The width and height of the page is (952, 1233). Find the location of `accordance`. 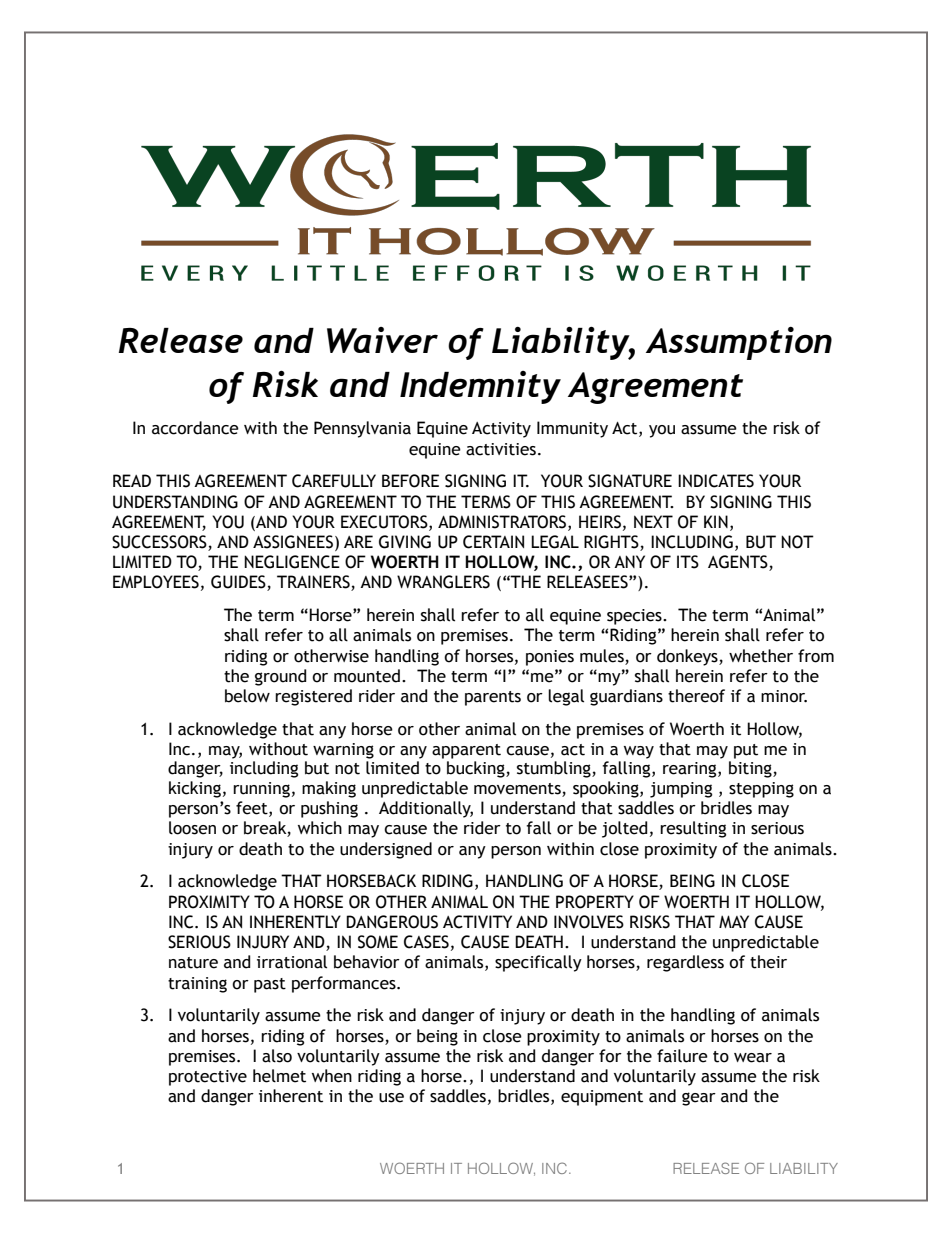

accordance is located at coordinates (195, 428).
